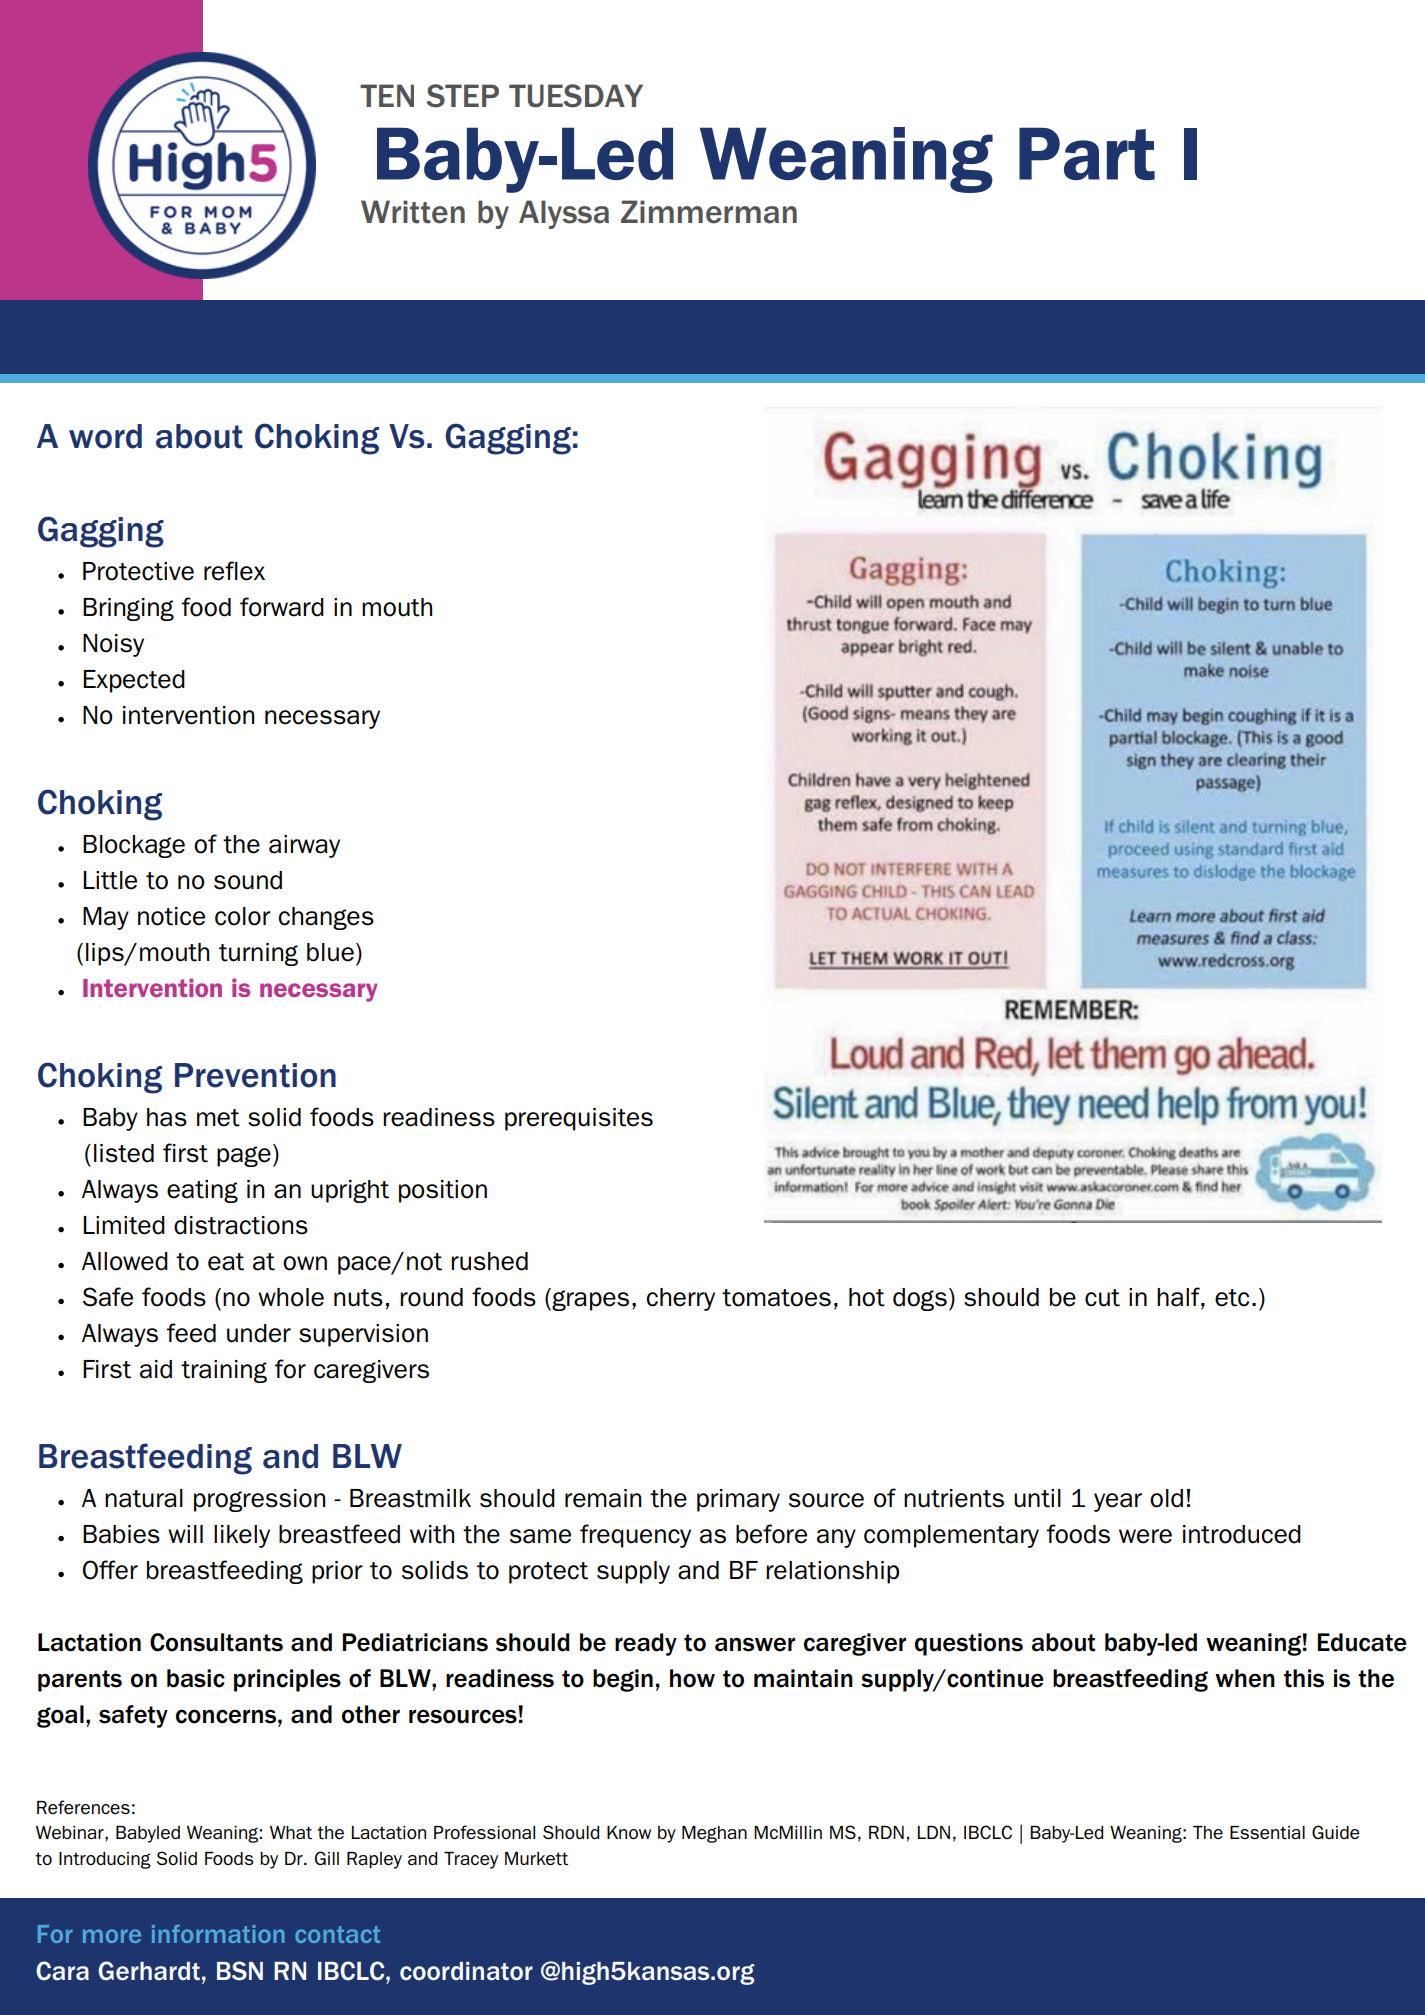 The height and width of the screenshot is (2015, 1425). I want to click on etc, so click(1232, 1298).
